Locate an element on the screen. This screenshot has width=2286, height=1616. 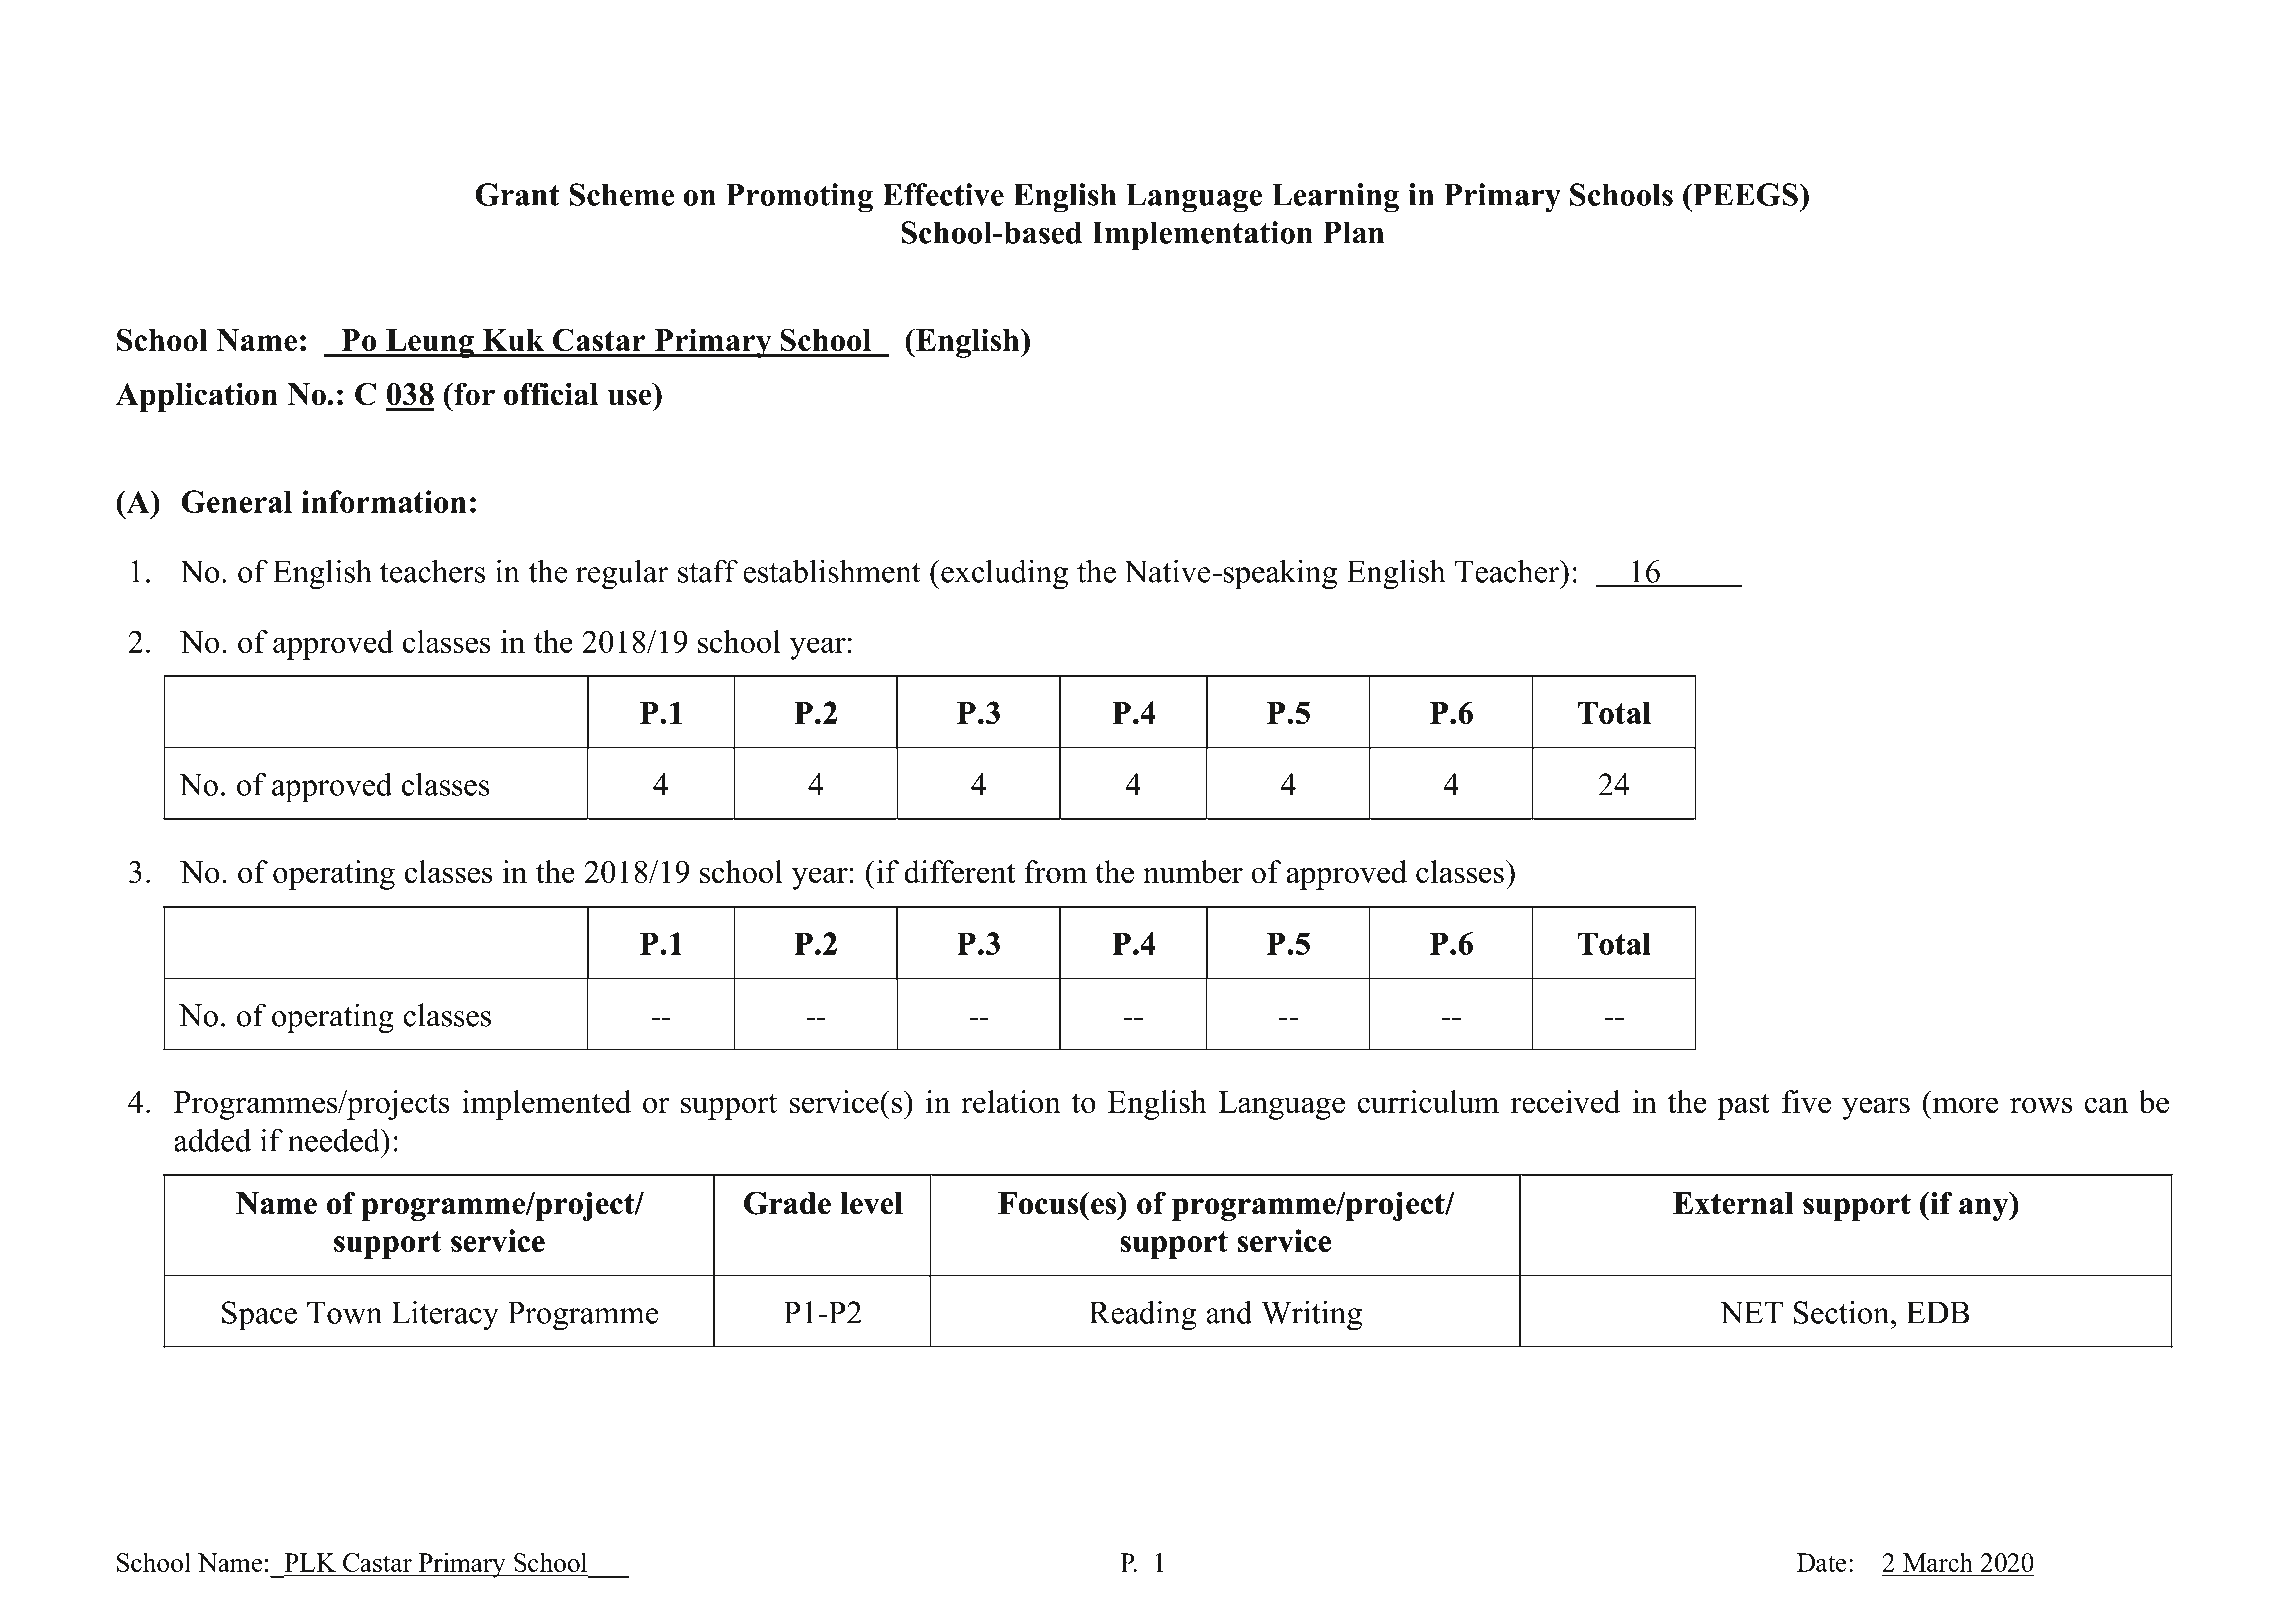
regular is located at coordinates (622, 574).
